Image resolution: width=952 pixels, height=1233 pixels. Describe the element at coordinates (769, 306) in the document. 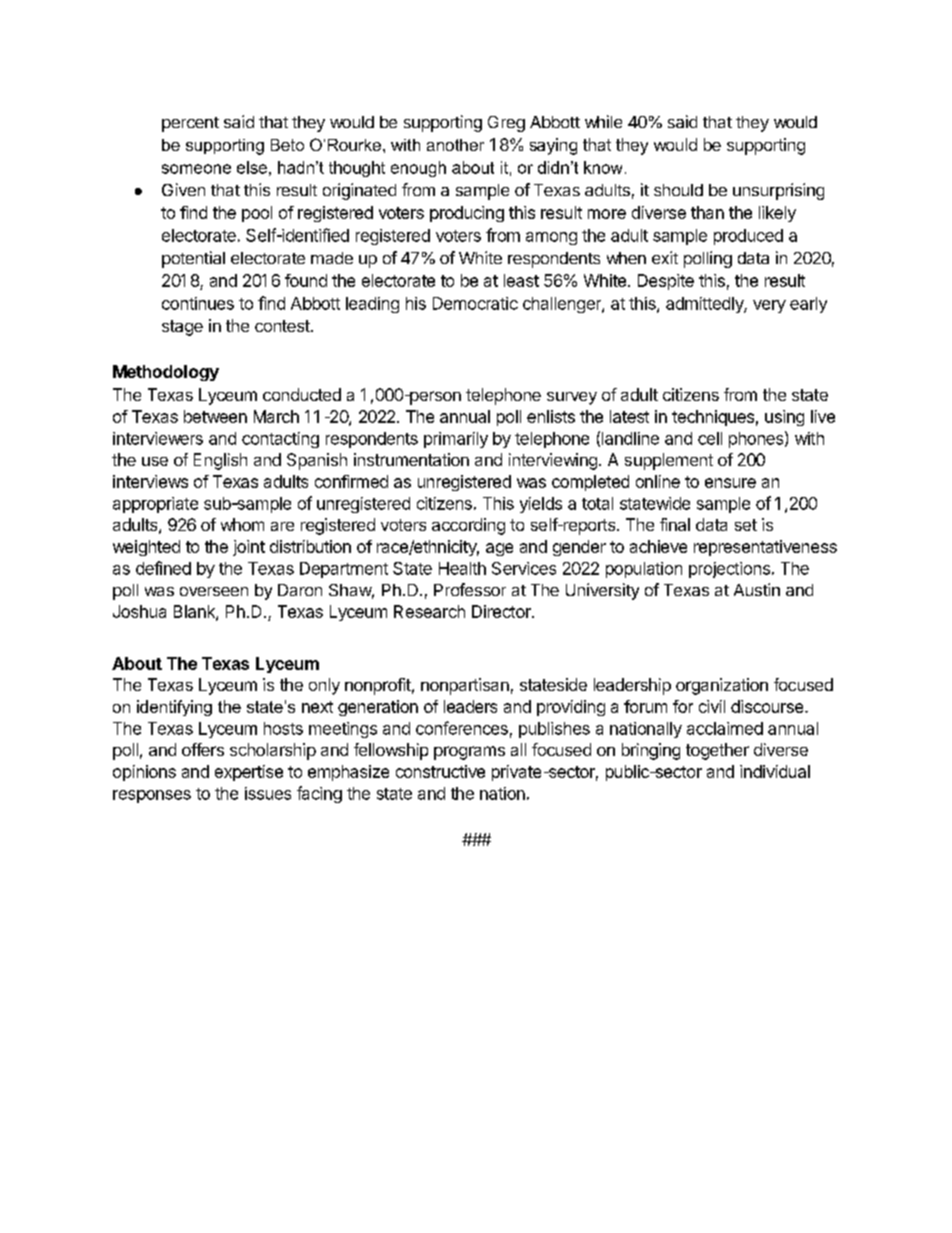

I see `very` at that location.
